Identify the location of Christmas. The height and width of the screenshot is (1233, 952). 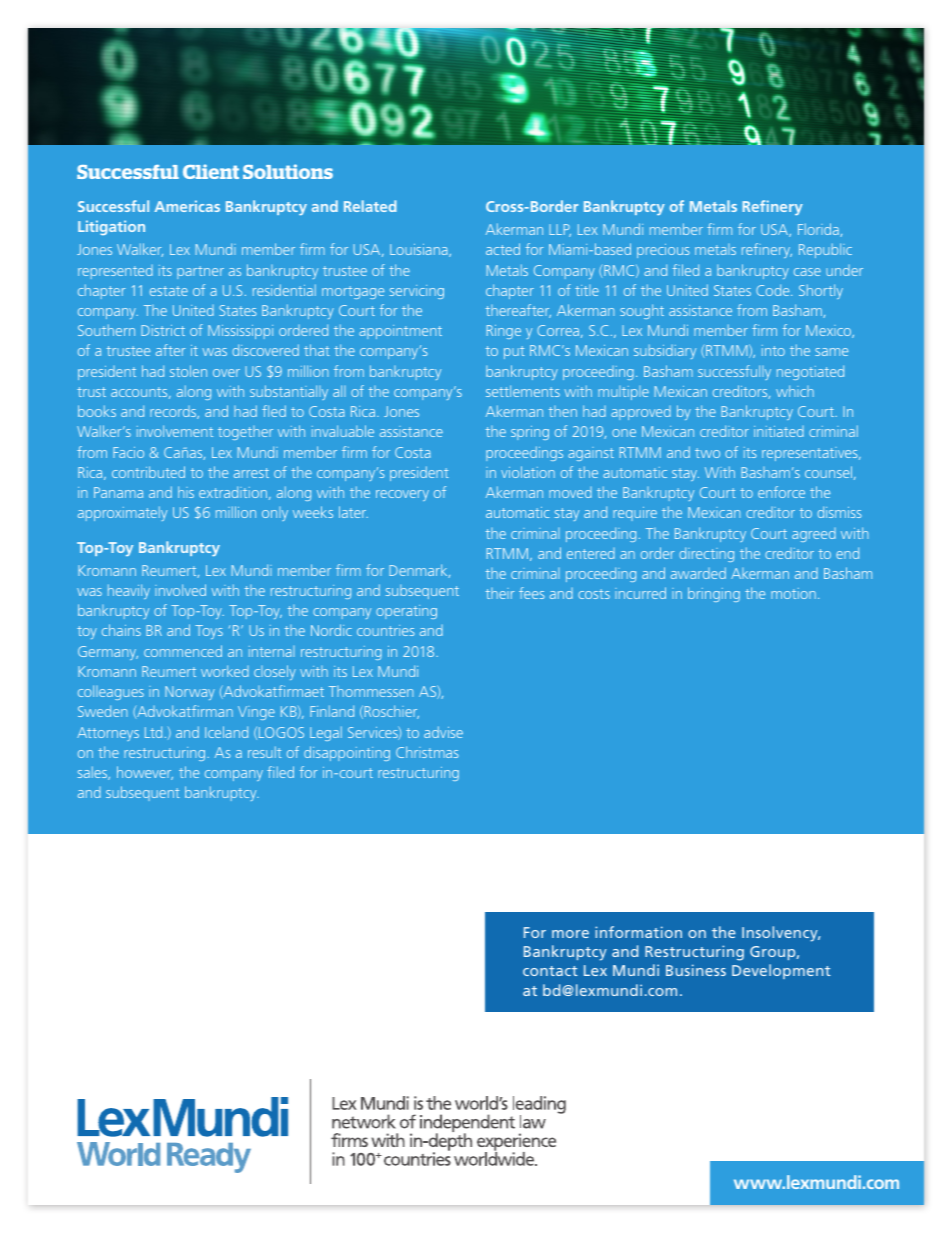
(427, 752).
